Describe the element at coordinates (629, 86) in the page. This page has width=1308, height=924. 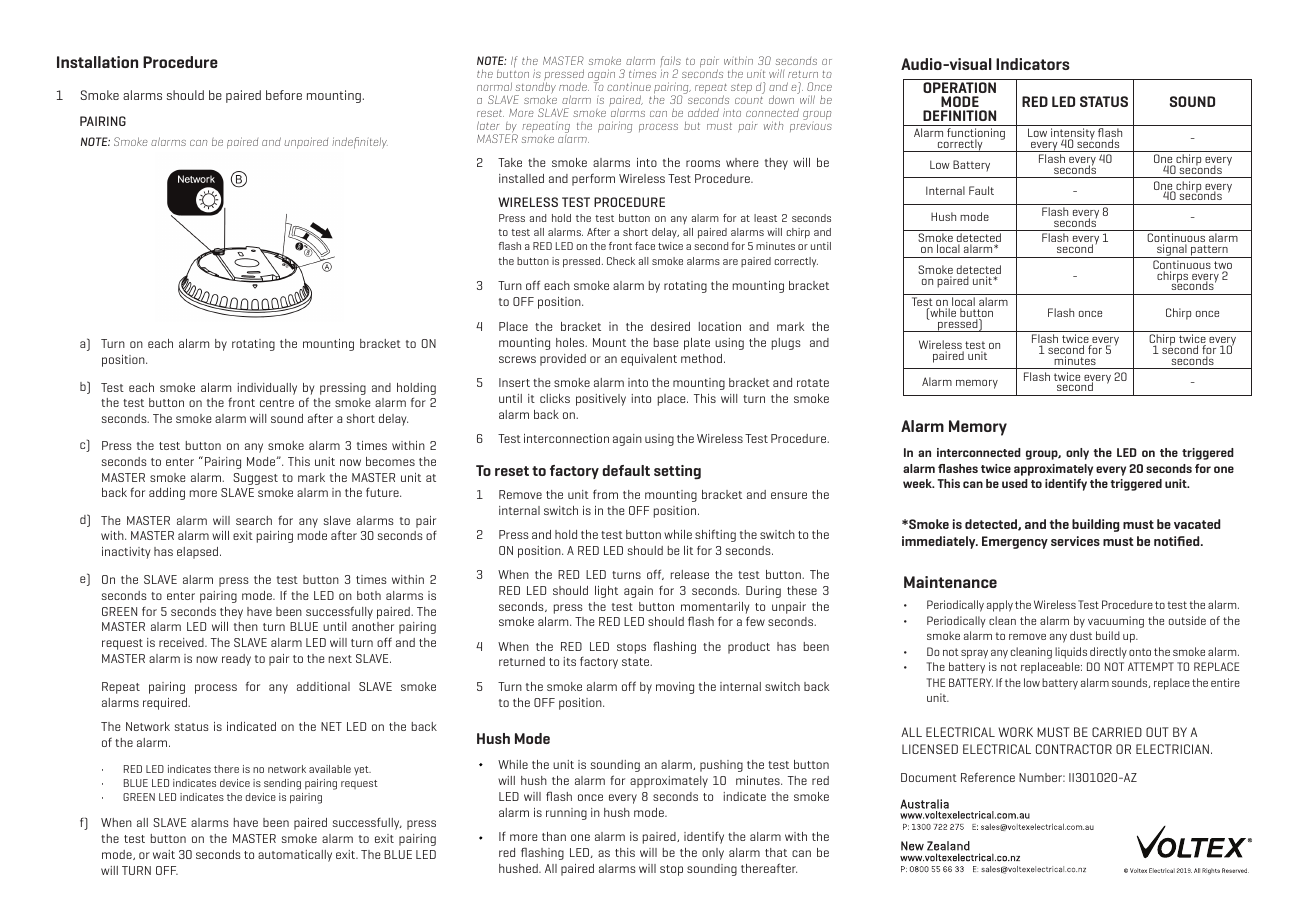
I see `continue` at that location.
